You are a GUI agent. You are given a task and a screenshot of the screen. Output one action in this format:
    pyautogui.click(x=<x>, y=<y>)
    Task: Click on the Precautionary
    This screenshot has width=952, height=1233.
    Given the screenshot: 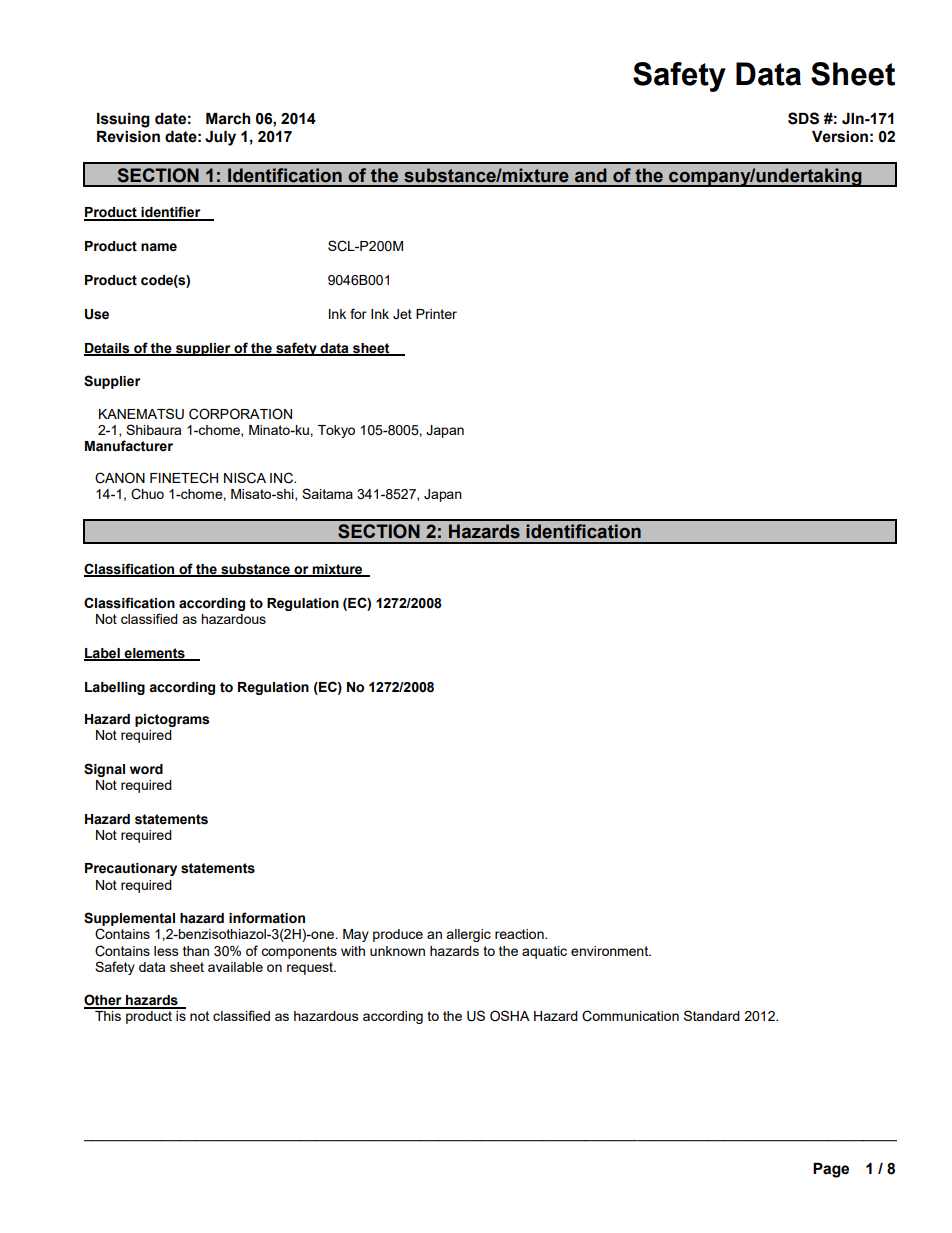 What is the action you would take?
    pyautogui.click(x=131, y=869)
